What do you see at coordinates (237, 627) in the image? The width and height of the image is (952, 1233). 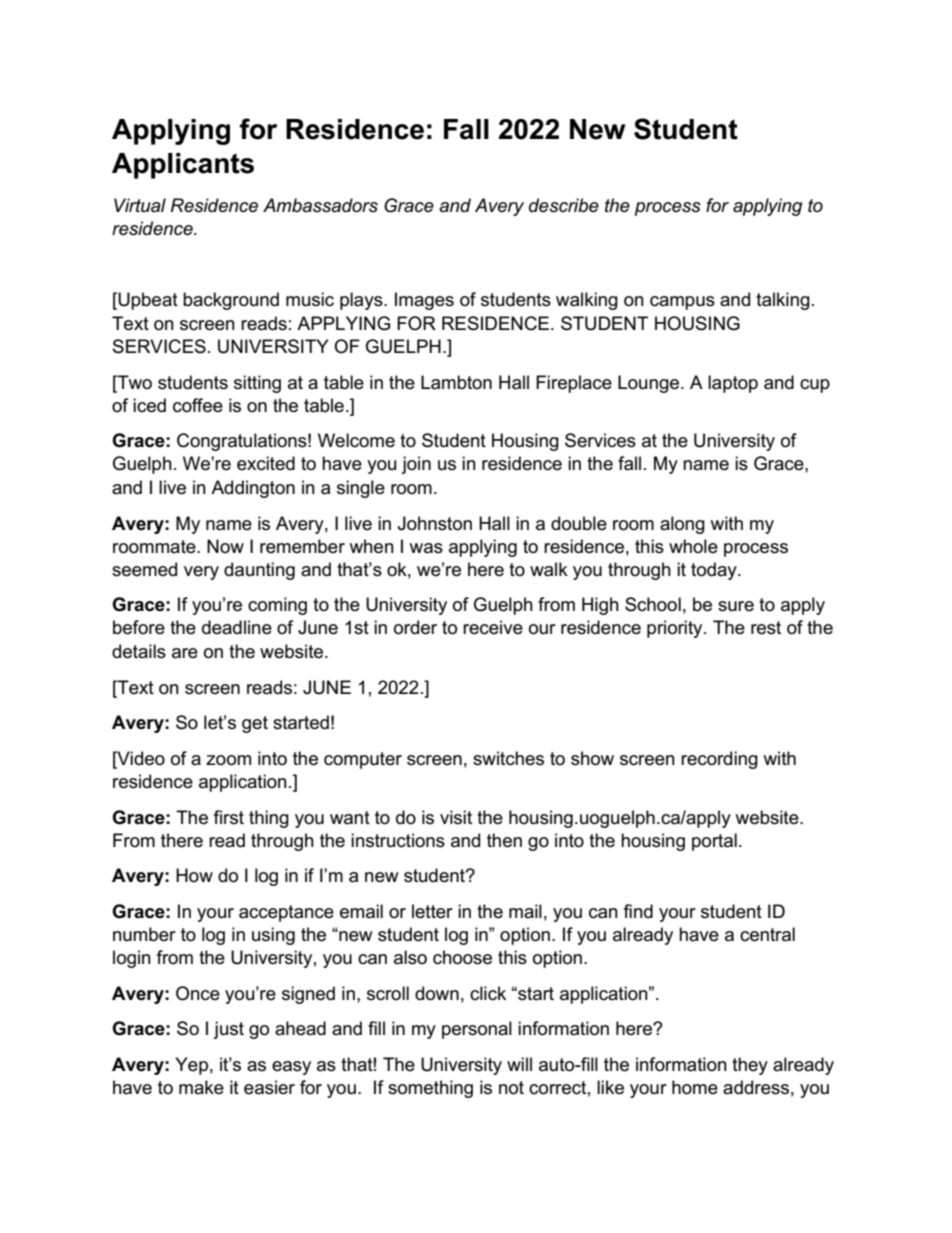 I see `deadline` at bounding box center [237, 627].
